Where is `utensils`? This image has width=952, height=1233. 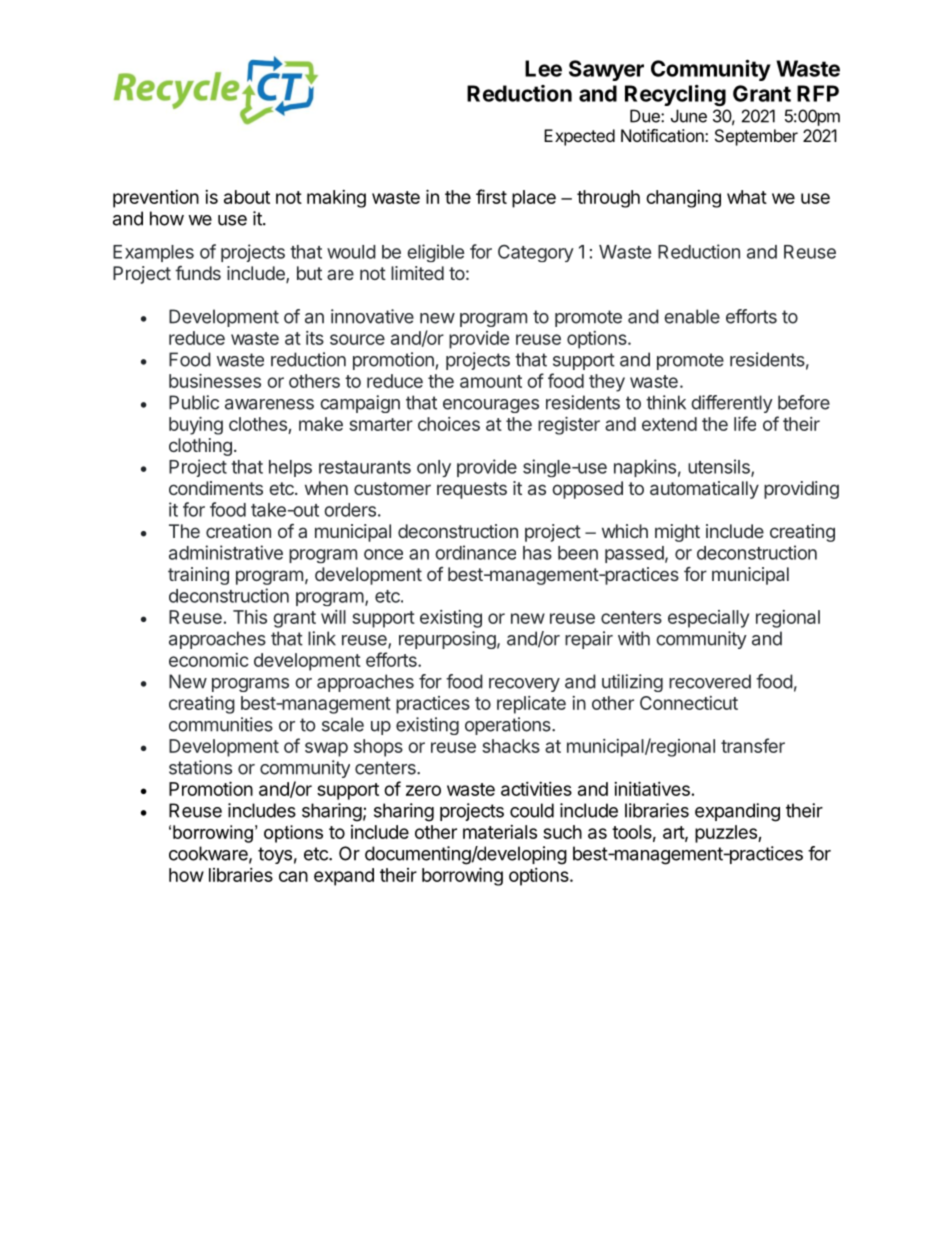 utensils is located at coordinates (720, 467).
